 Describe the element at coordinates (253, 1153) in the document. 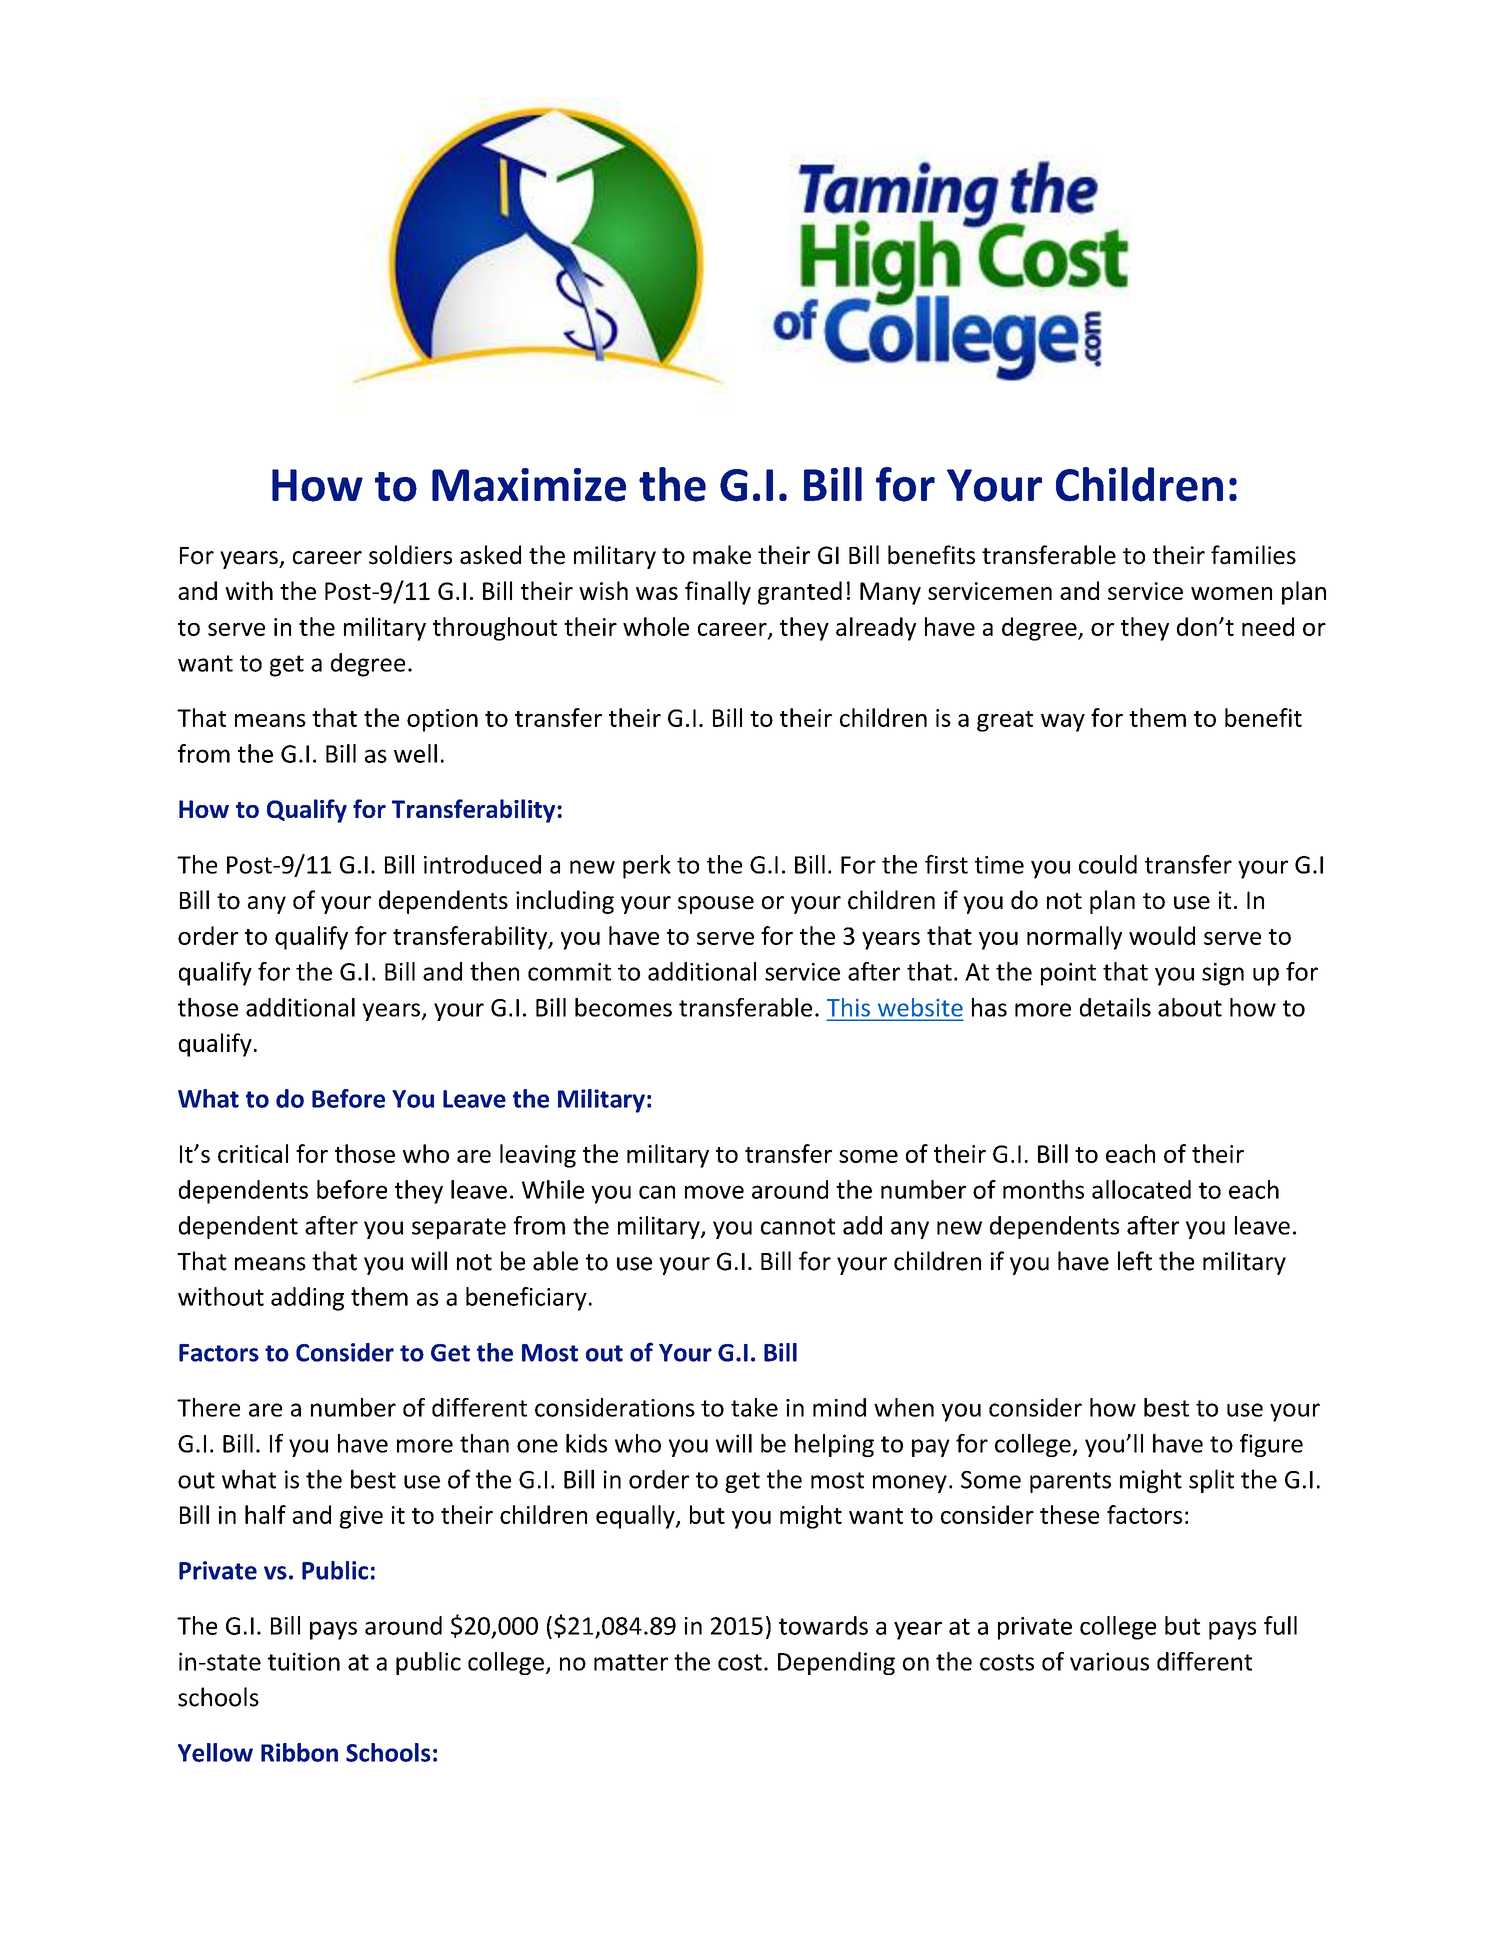

I see `critical` at that location.
